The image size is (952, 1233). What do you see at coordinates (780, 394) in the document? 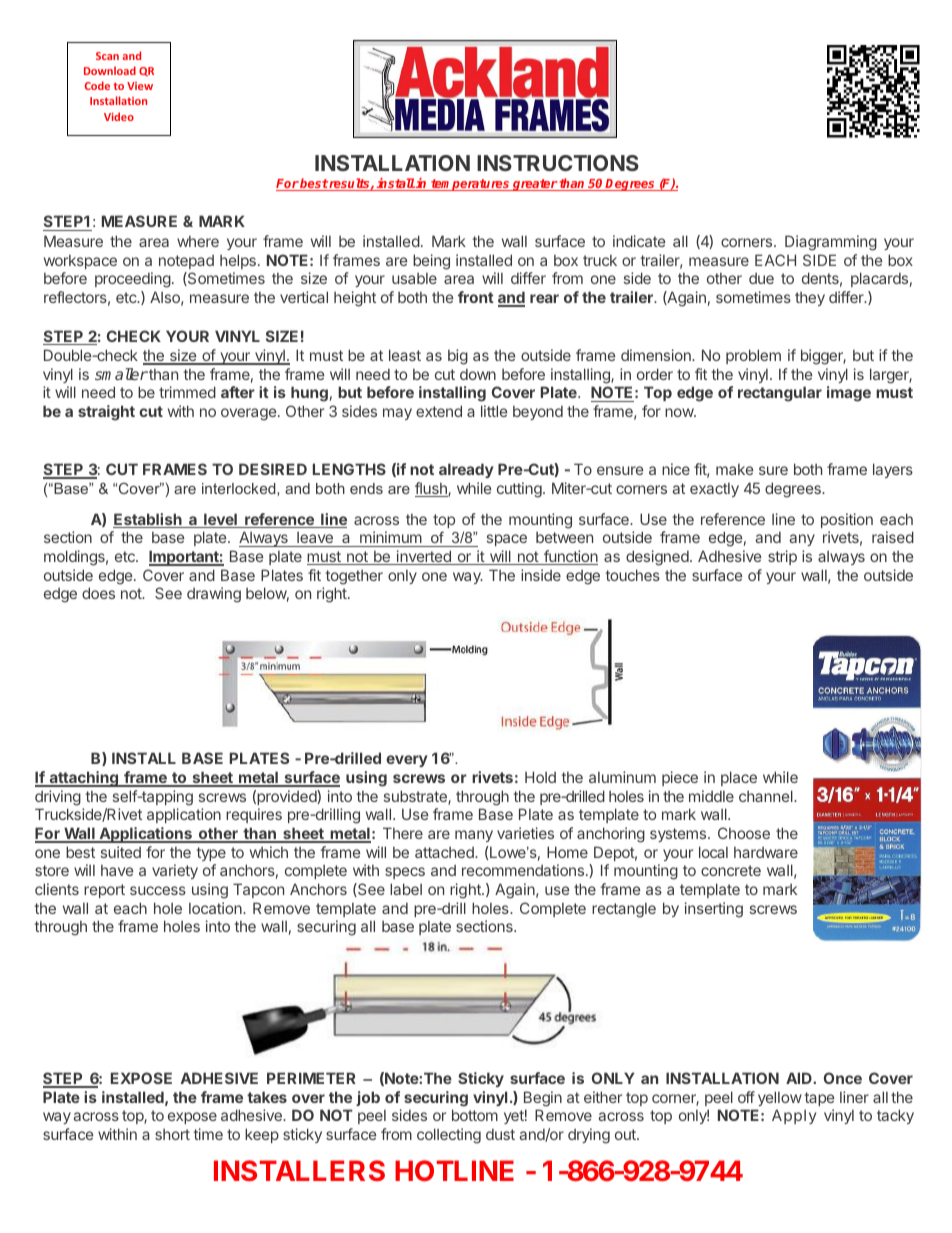
I see `rectangular` at bounding box center [780, 394].
